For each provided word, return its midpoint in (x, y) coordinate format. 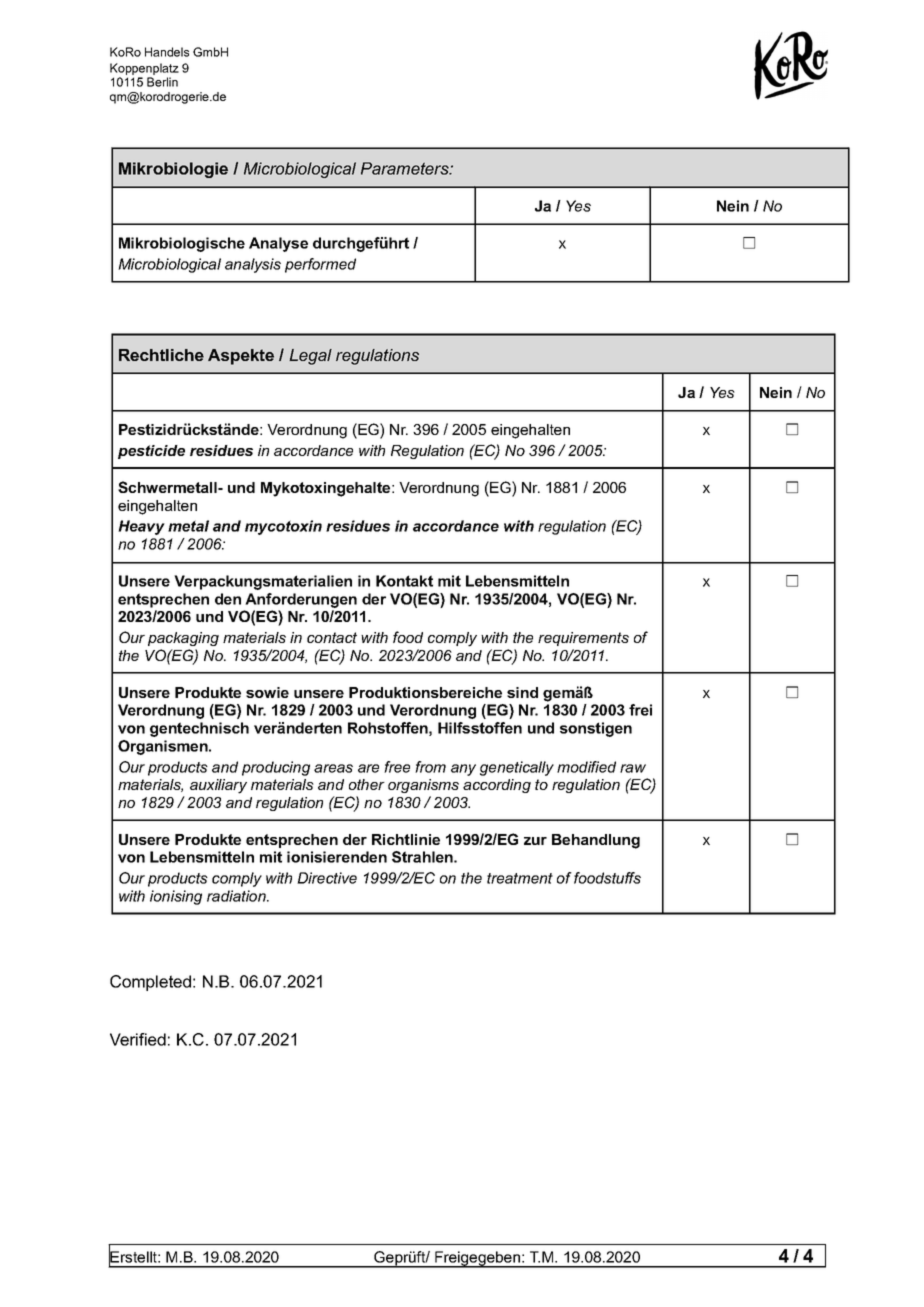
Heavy (141, 527)
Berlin (162, 82)
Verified (138, 1039)
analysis (253, 265)
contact (332, 637)
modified (586, 767)
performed (320, 265)
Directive (327, 878)
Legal (310, 357)
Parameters (406, 168)
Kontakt (404, 581)
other (367, 784)
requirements (583, 639)
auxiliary (218, 786)
